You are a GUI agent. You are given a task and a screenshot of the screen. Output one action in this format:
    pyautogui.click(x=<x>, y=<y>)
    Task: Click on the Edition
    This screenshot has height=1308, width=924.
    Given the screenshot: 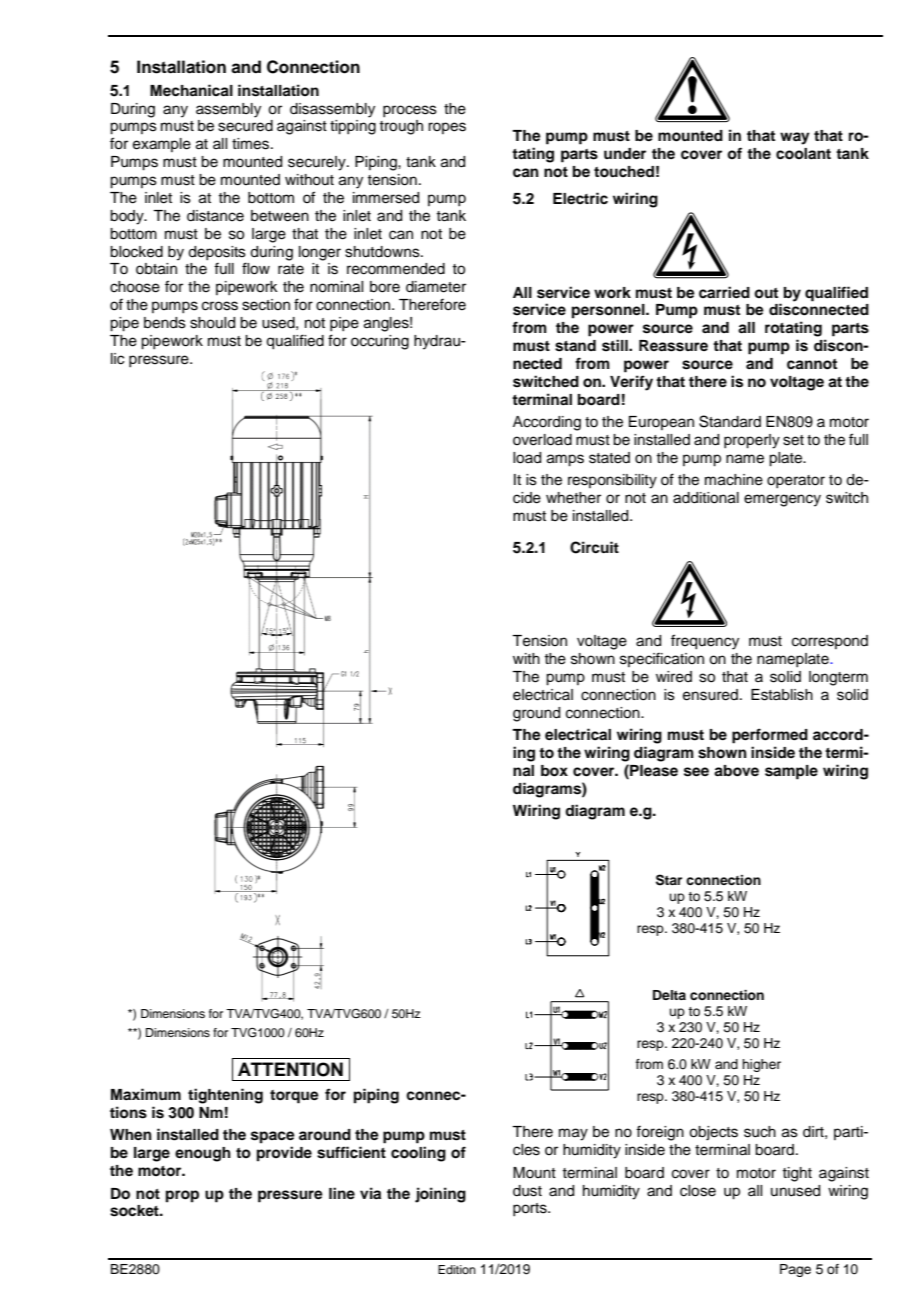 What is the action you would take?
    pyautogui.click(x=457, y=1269)
